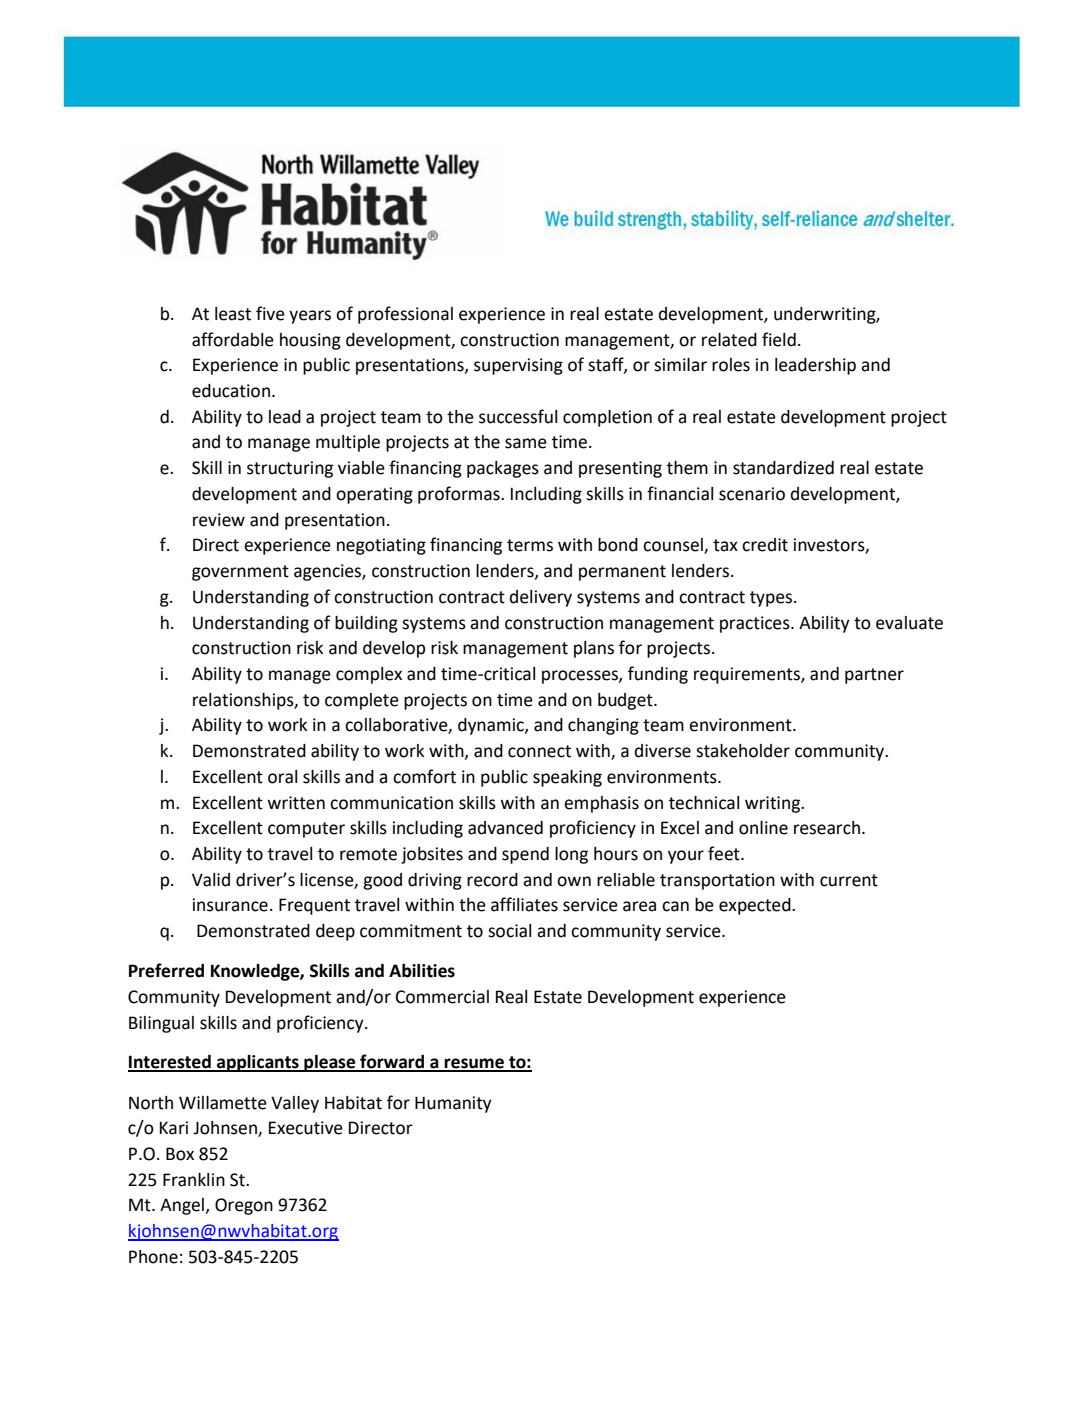 Image resolution: width=1086 pixels, height=1406 pixels. I want to click on affordable, so click(233, 339).
